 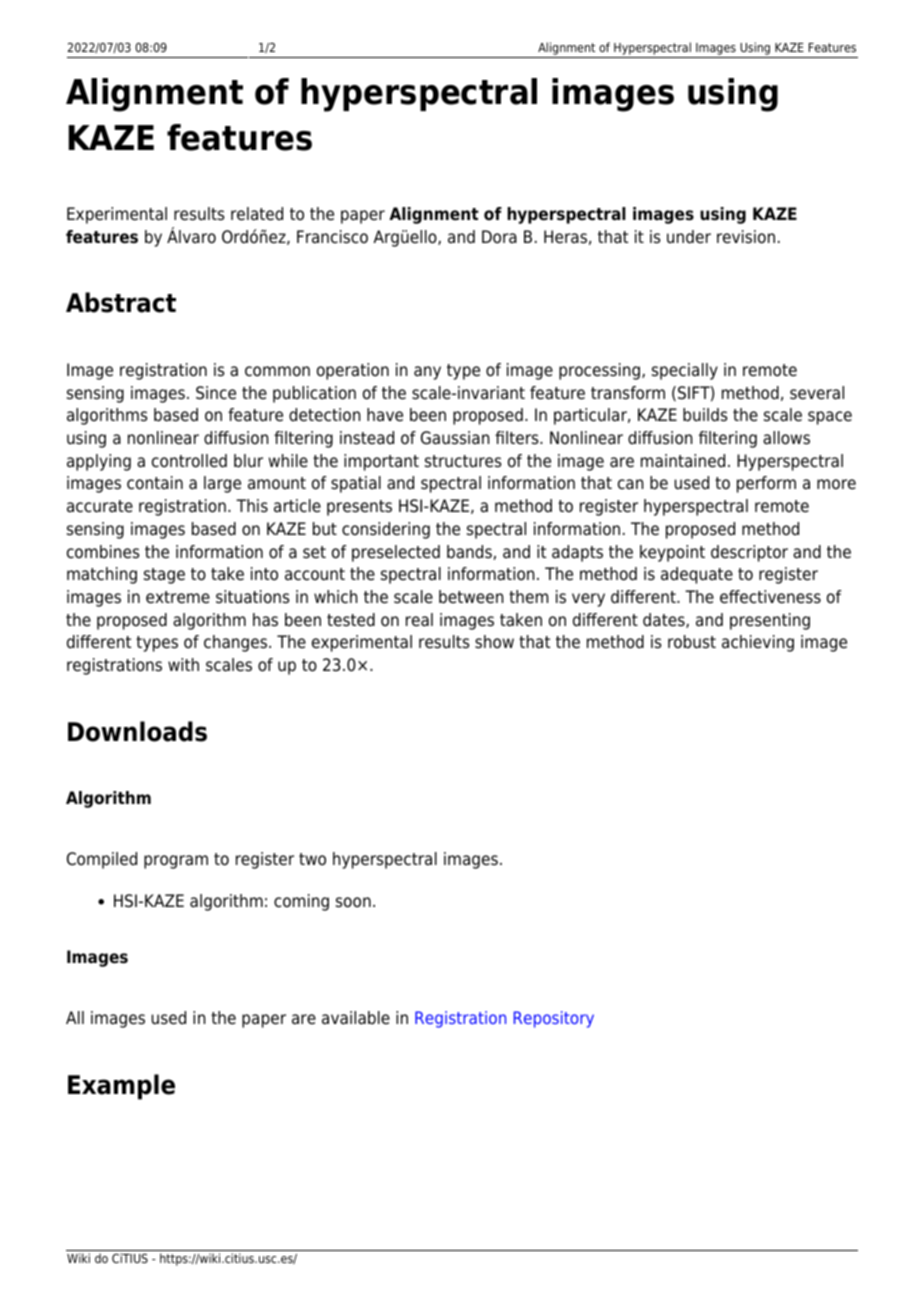 What do you see at coordinates (758, 643) in the document?
I see `achieving` at bounding box center [758, 643].
